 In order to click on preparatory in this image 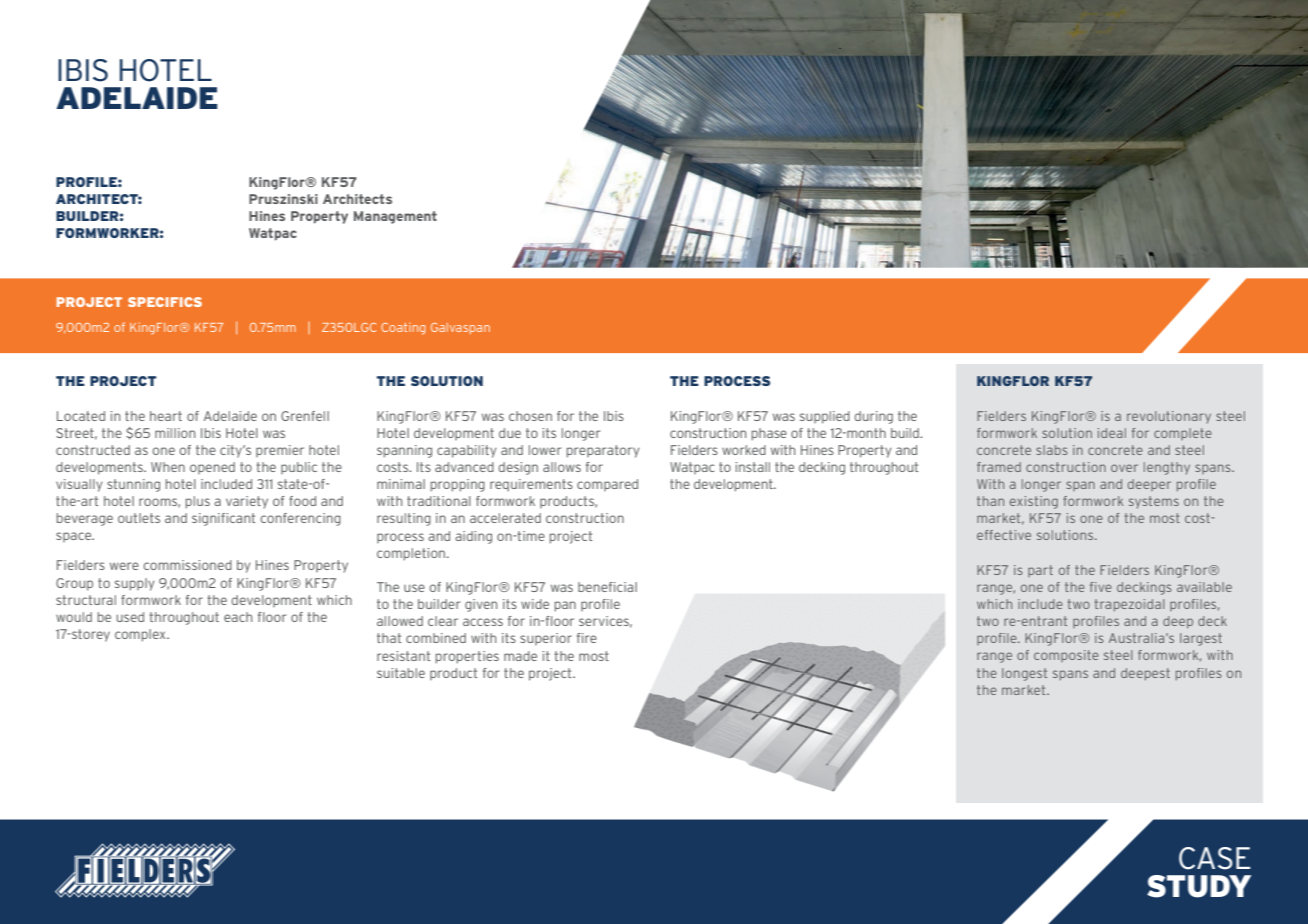, I will do `click(603, 451)`.
